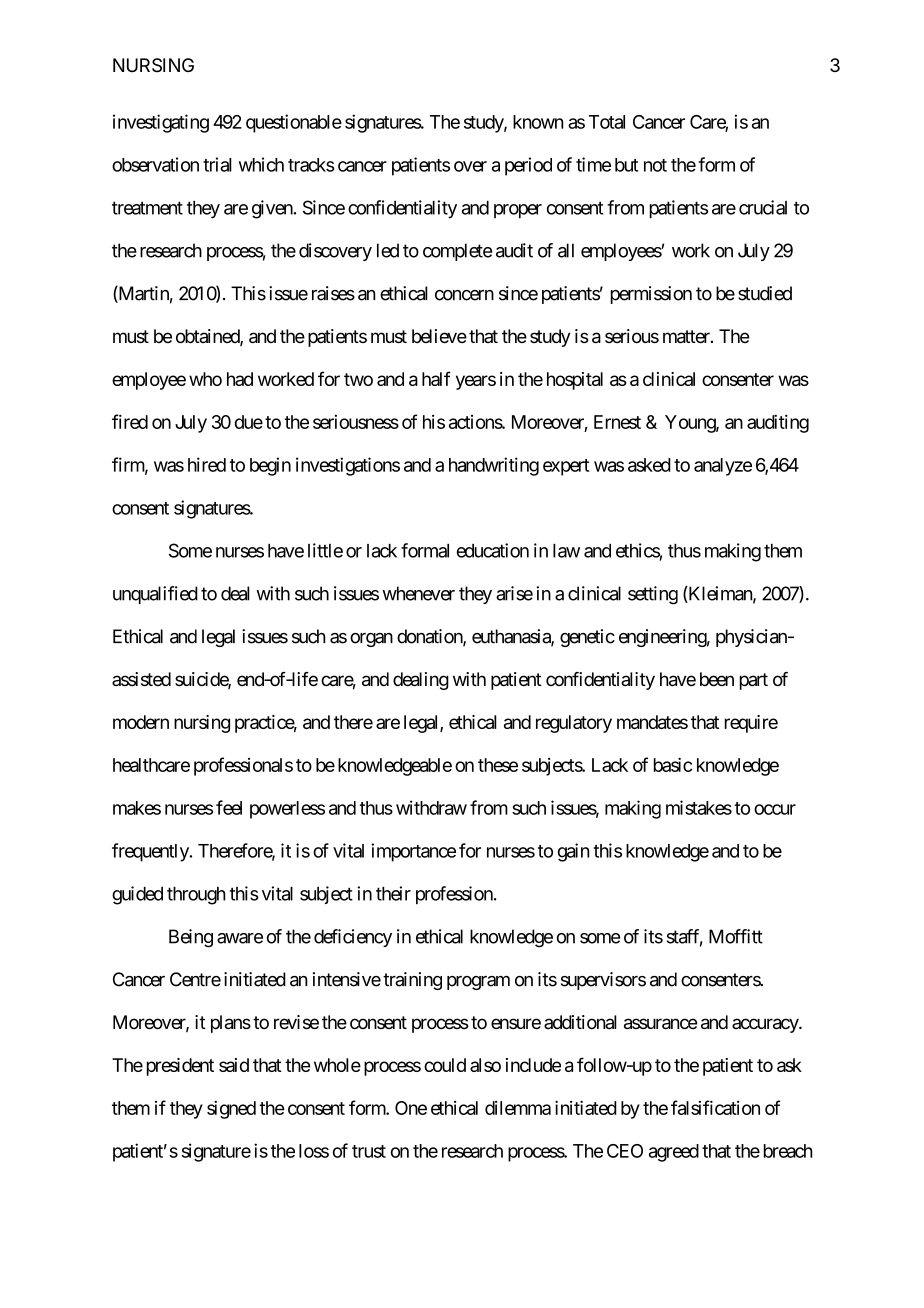 This page has width=924, height=1308. What do you see at coordinates (436, 378) in the page?
I see `half` at bounding box center [436, 378].
